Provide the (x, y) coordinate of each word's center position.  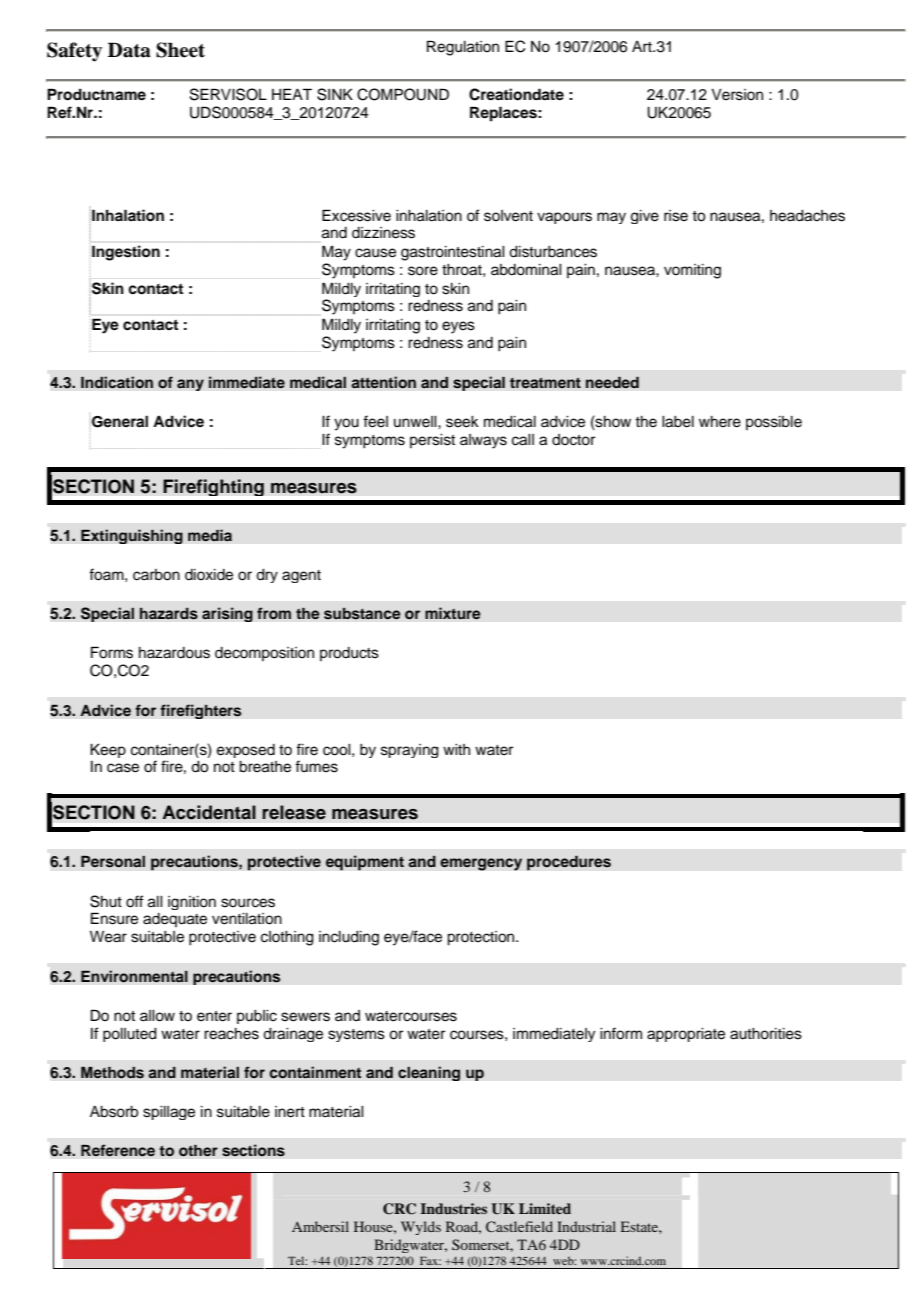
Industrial (586, 1226)
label (678, 422)
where (720, 422)
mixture (453, 613)
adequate (175, 920)
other (198, 1150)
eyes (458, 327)
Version (737, 95)
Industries (453, 1208)
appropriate (686, 1035)
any (190, 385)
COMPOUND (403, 94)
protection (482, 938)
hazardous (174, 653)
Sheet (180, 50)
